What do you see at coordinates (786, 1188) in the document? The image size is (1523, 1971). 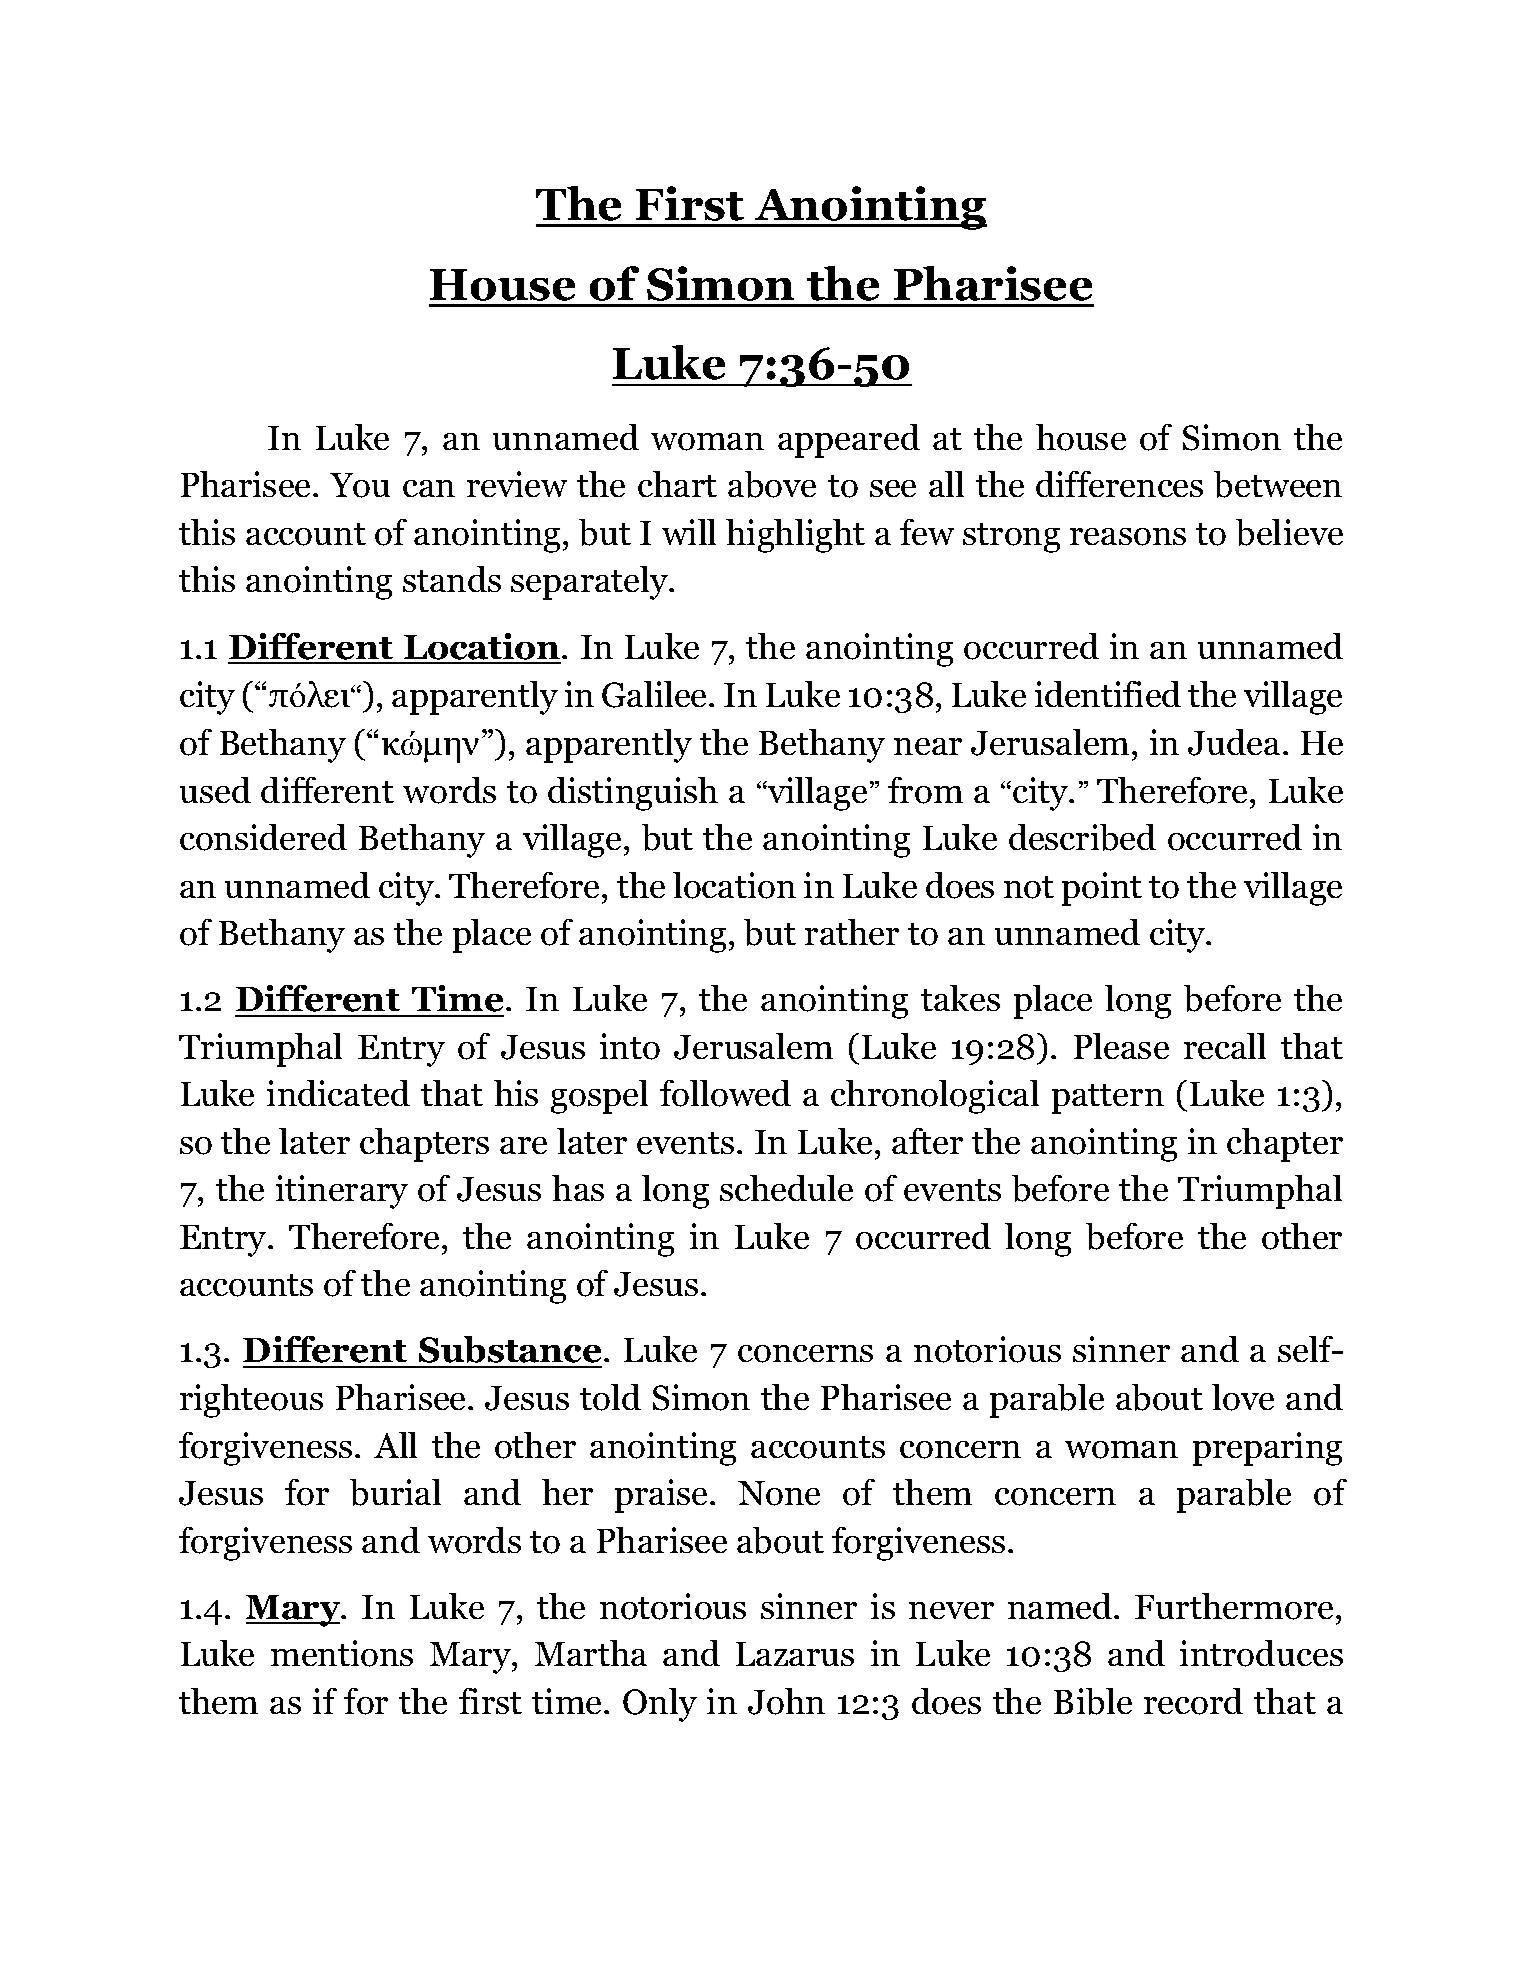 I see `schedule` at bounding box center [786, 1188].
